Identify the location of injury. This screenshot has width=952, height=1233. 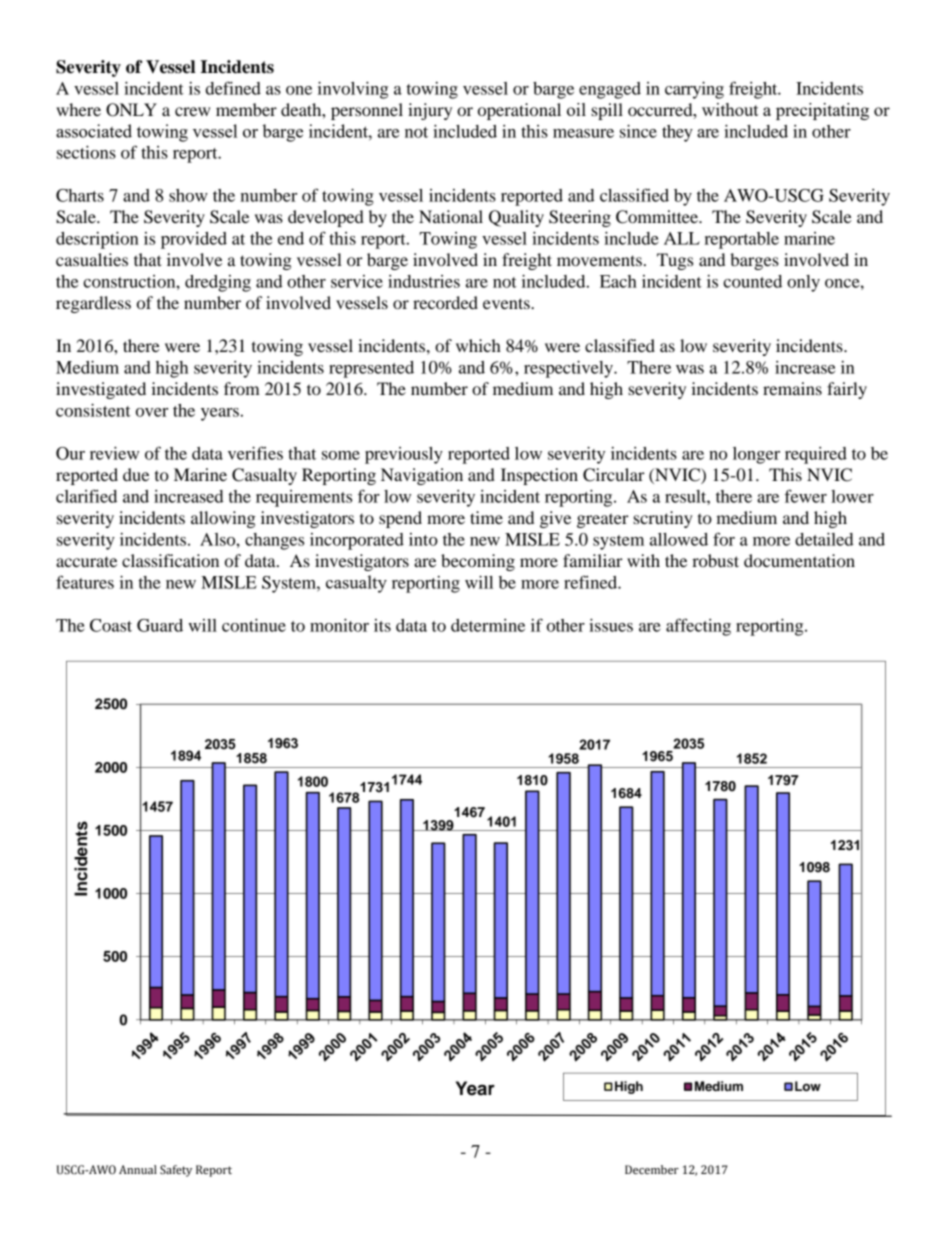
(430, 111).
